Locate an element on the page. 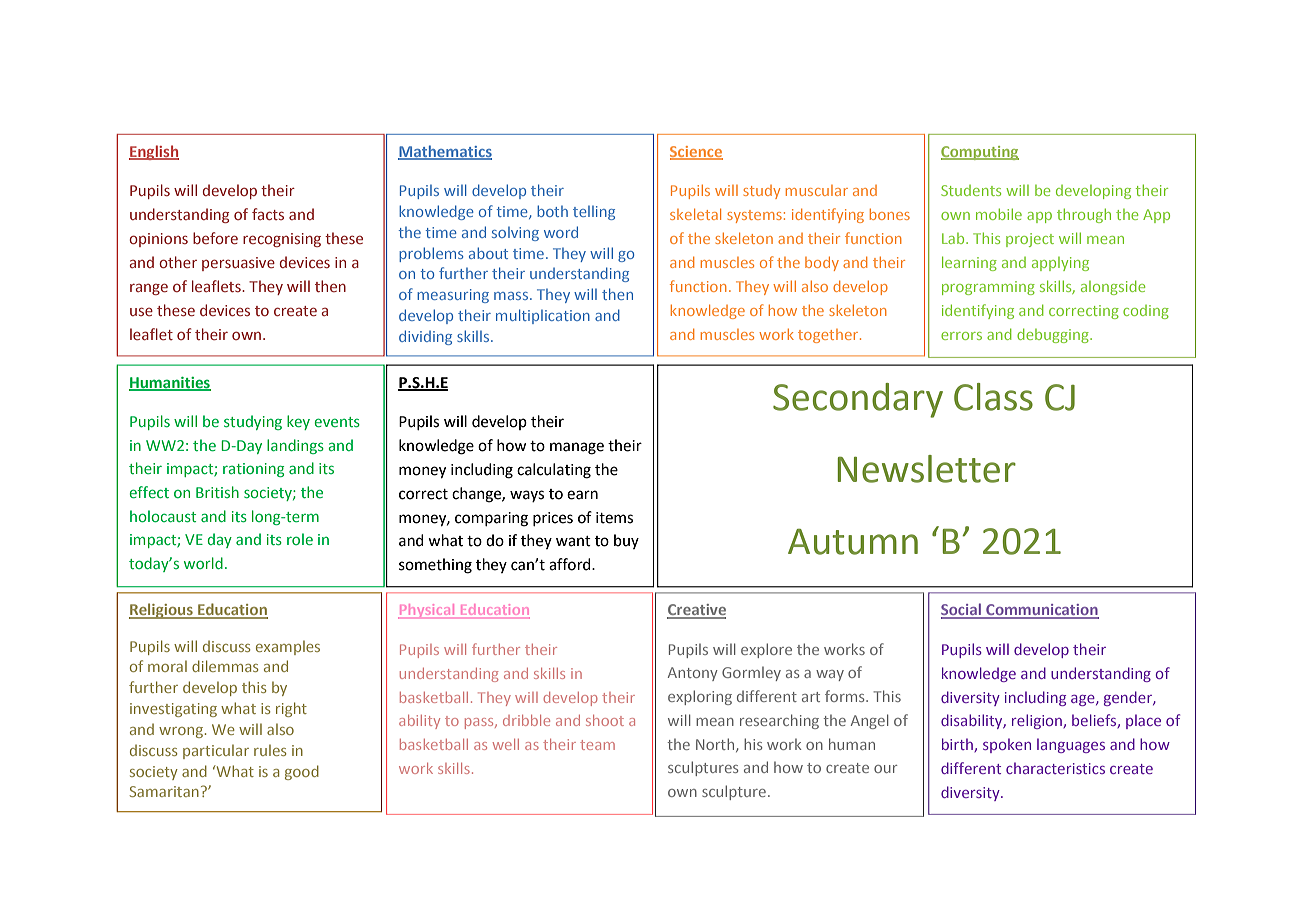 The image size is (1308, 924). English is located at coordinates (154, 152).
